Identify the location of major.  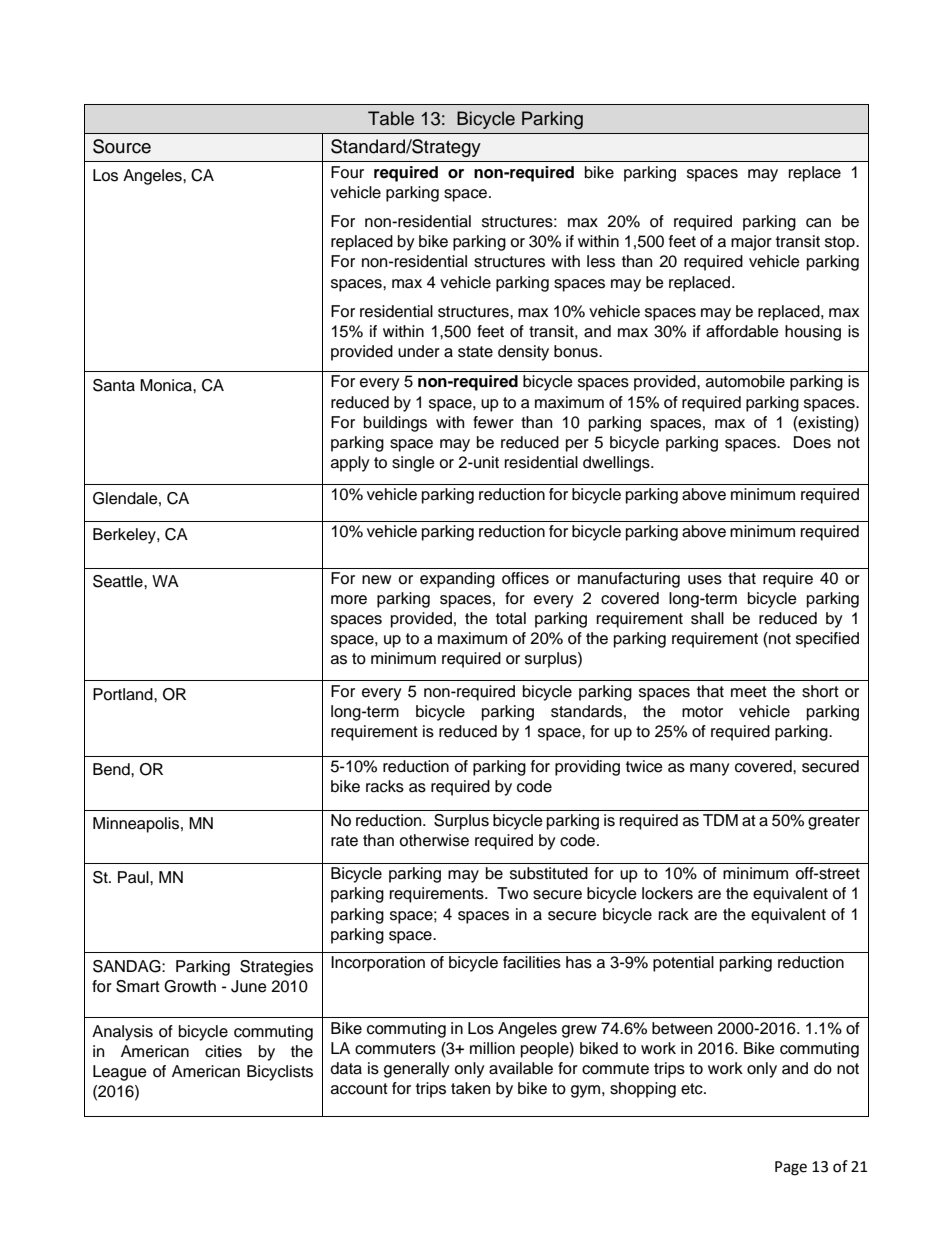
(751, 243).
